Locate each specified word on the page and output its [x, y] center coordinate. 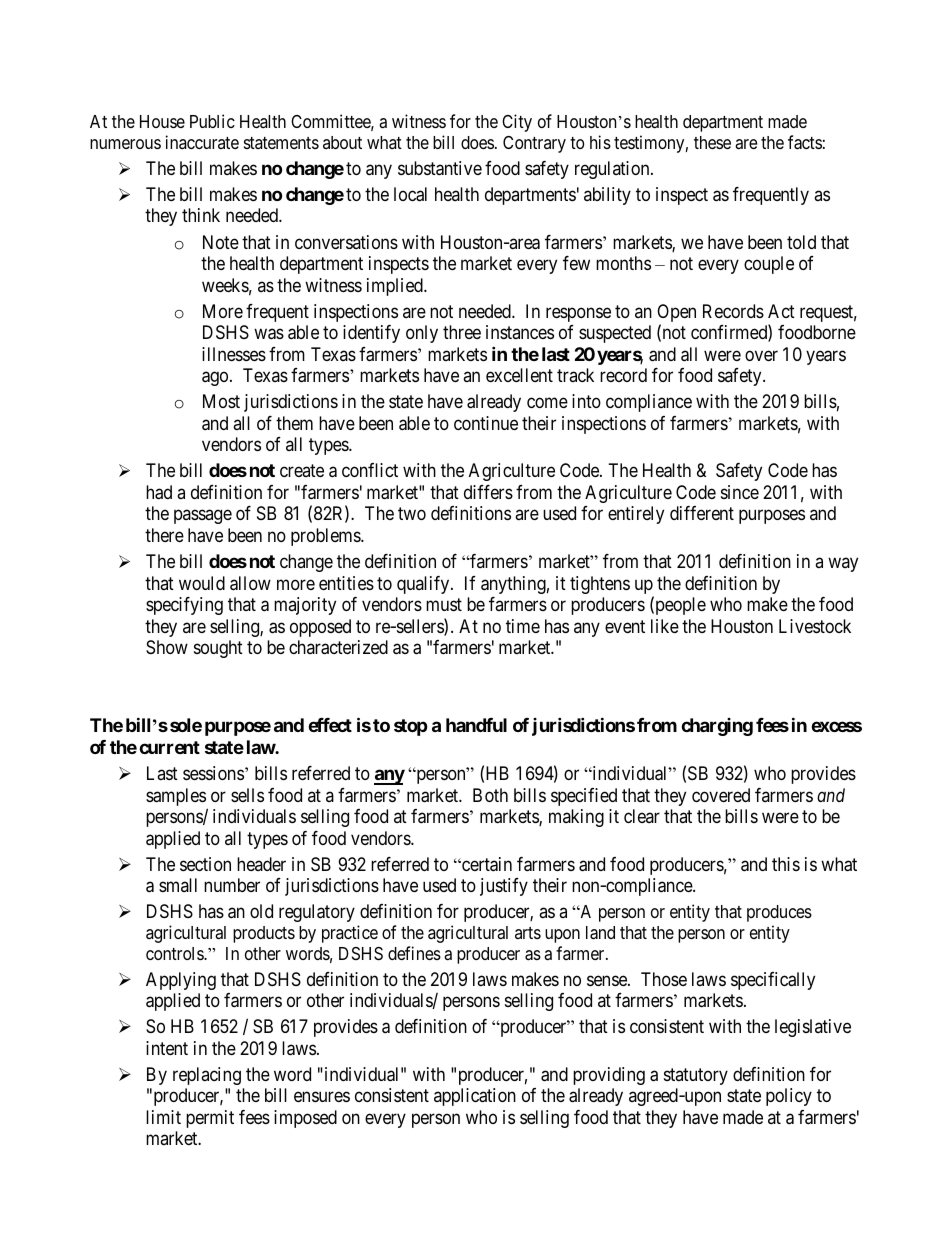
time [523, 626]
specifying [184, 606]
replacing [207, 1076]
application [475, 1097]
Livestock [815, 626]
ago [215, 379]
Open [676, 314]
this [786, 864]
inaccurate [202, 142]
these [712, 142]
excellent [519, 375]
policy [789, 1097]
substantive [440, 168]
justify [504, 887]
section [205, 864]
